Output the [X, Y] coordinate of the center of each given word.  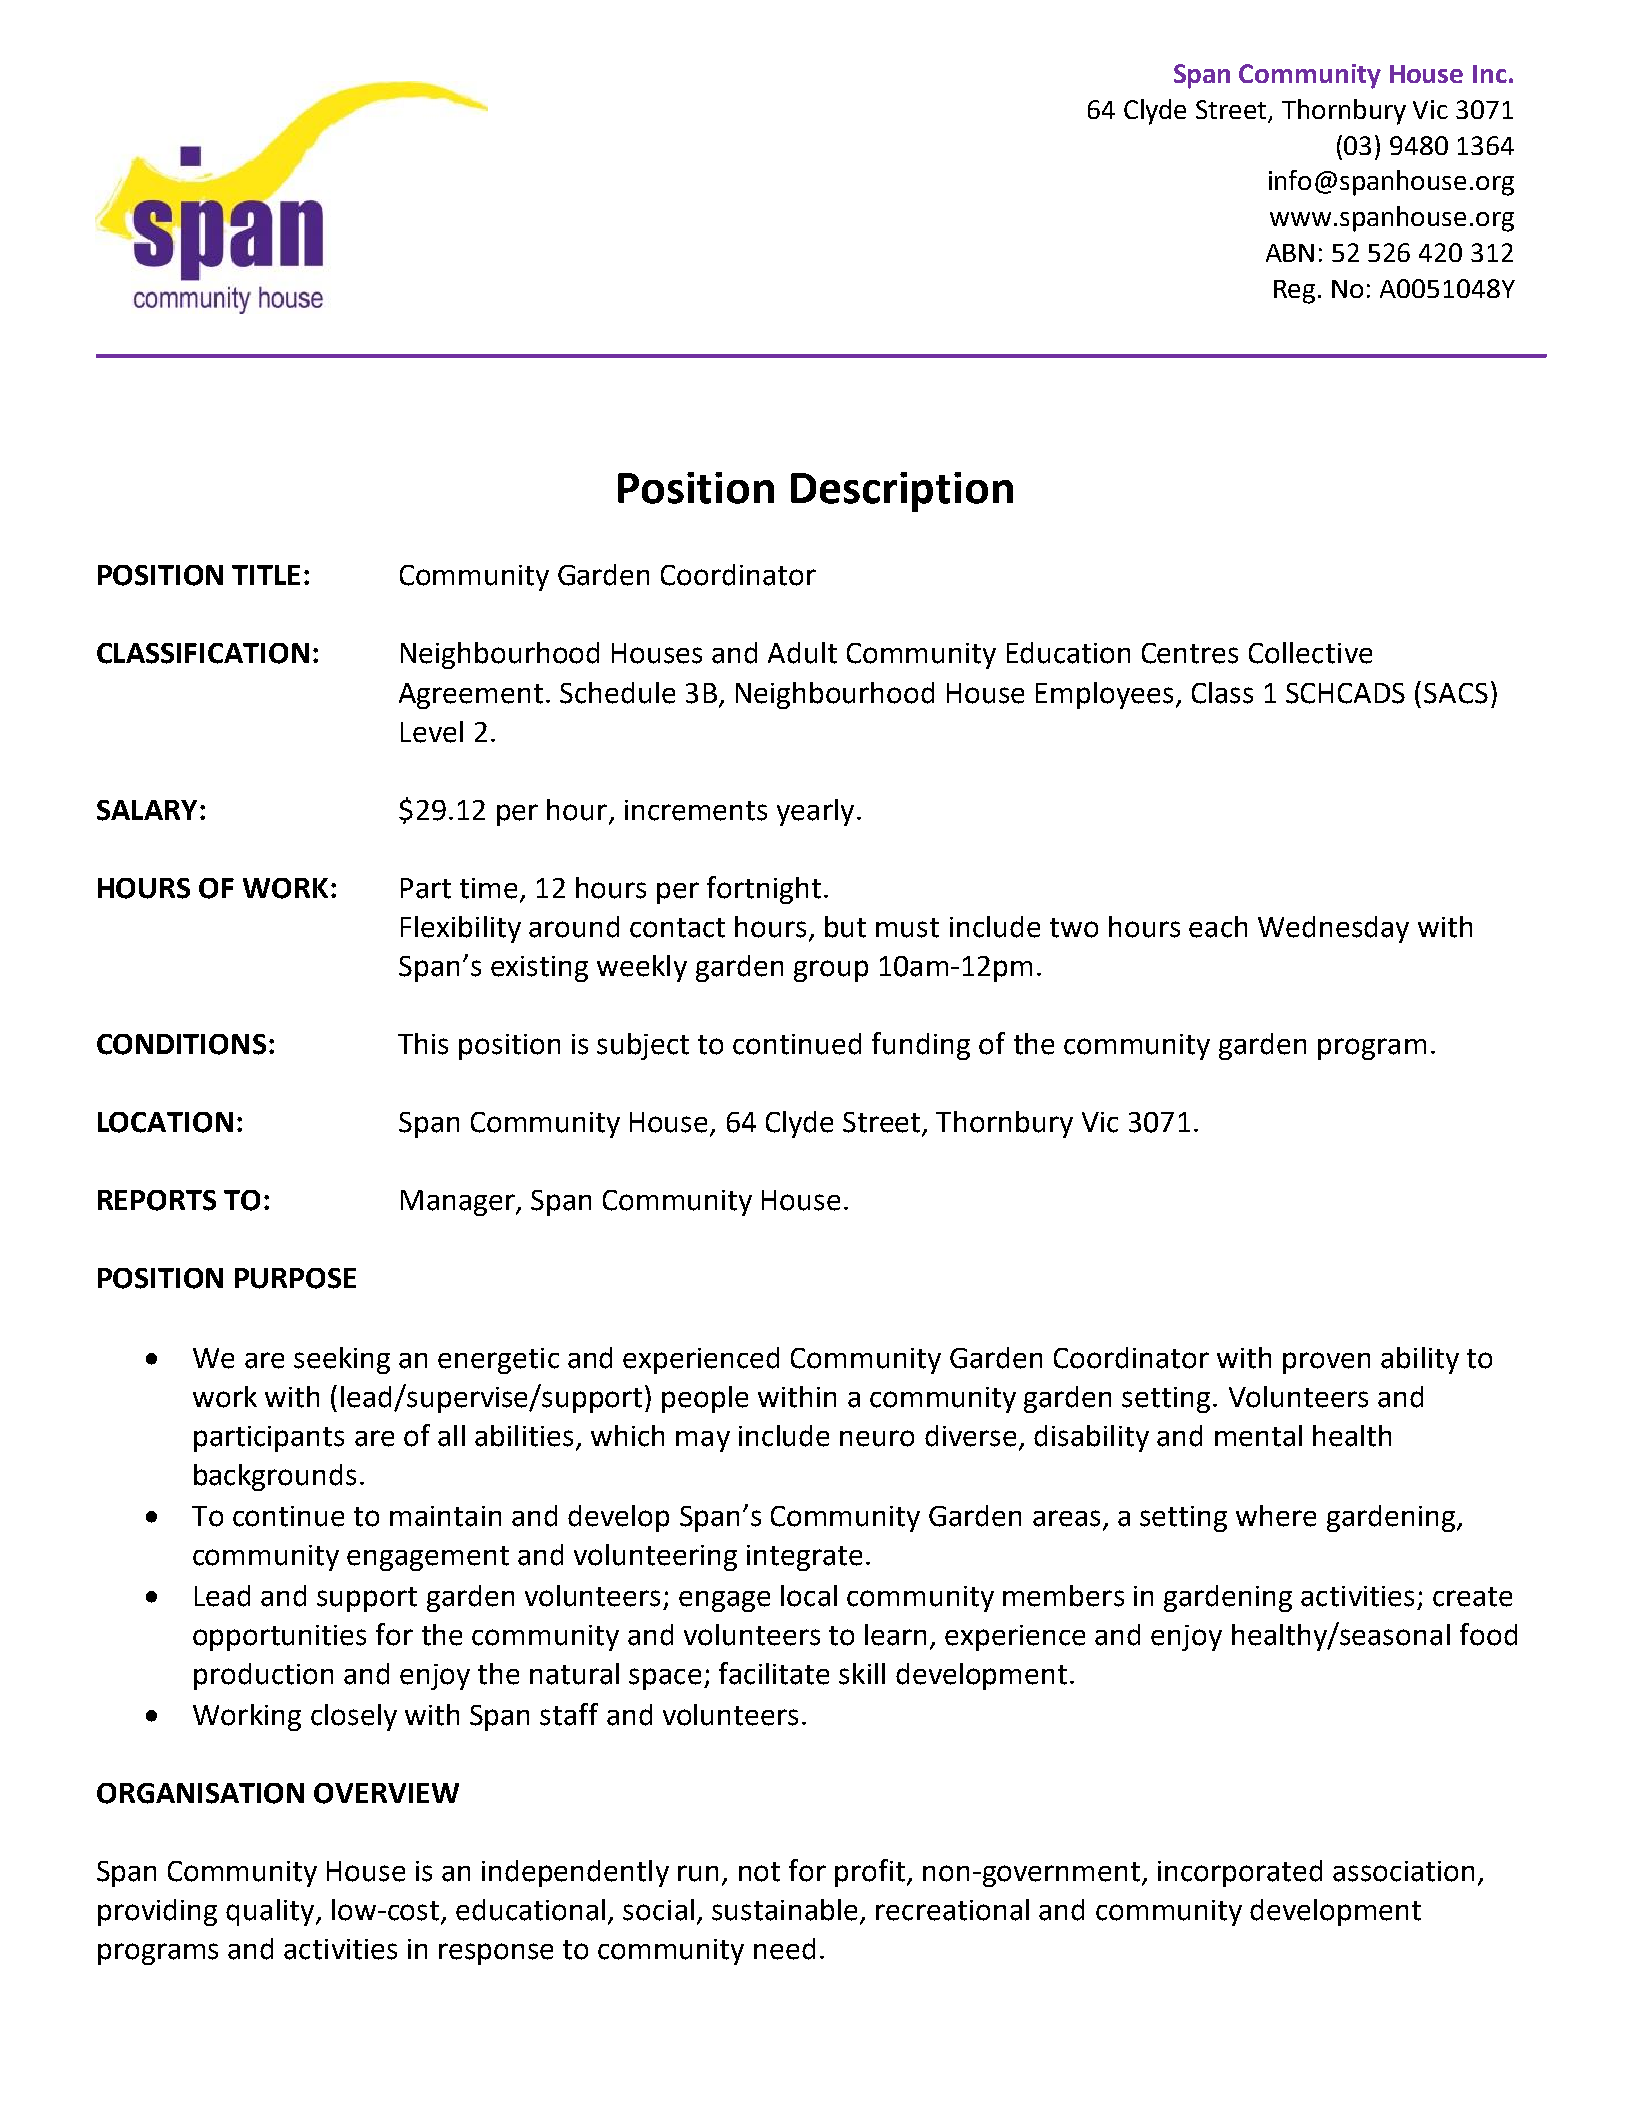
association [1403, 1871]
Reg [1296, 292]
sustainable [784, 1910]
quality [270, 1912]
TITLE [266, 575]
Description [902, 492]
